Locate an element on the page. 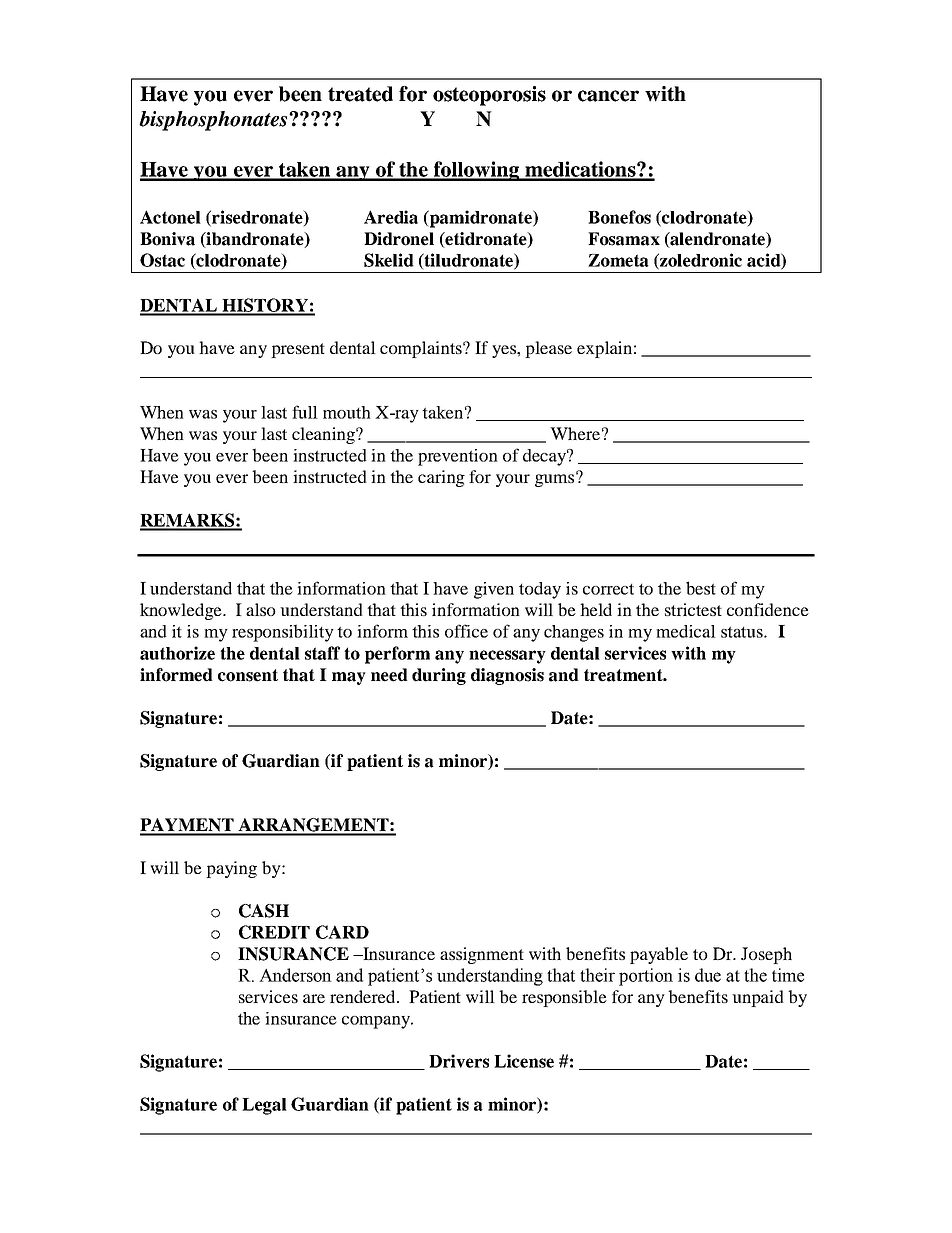  paying is located at coordinates (231, 869).
